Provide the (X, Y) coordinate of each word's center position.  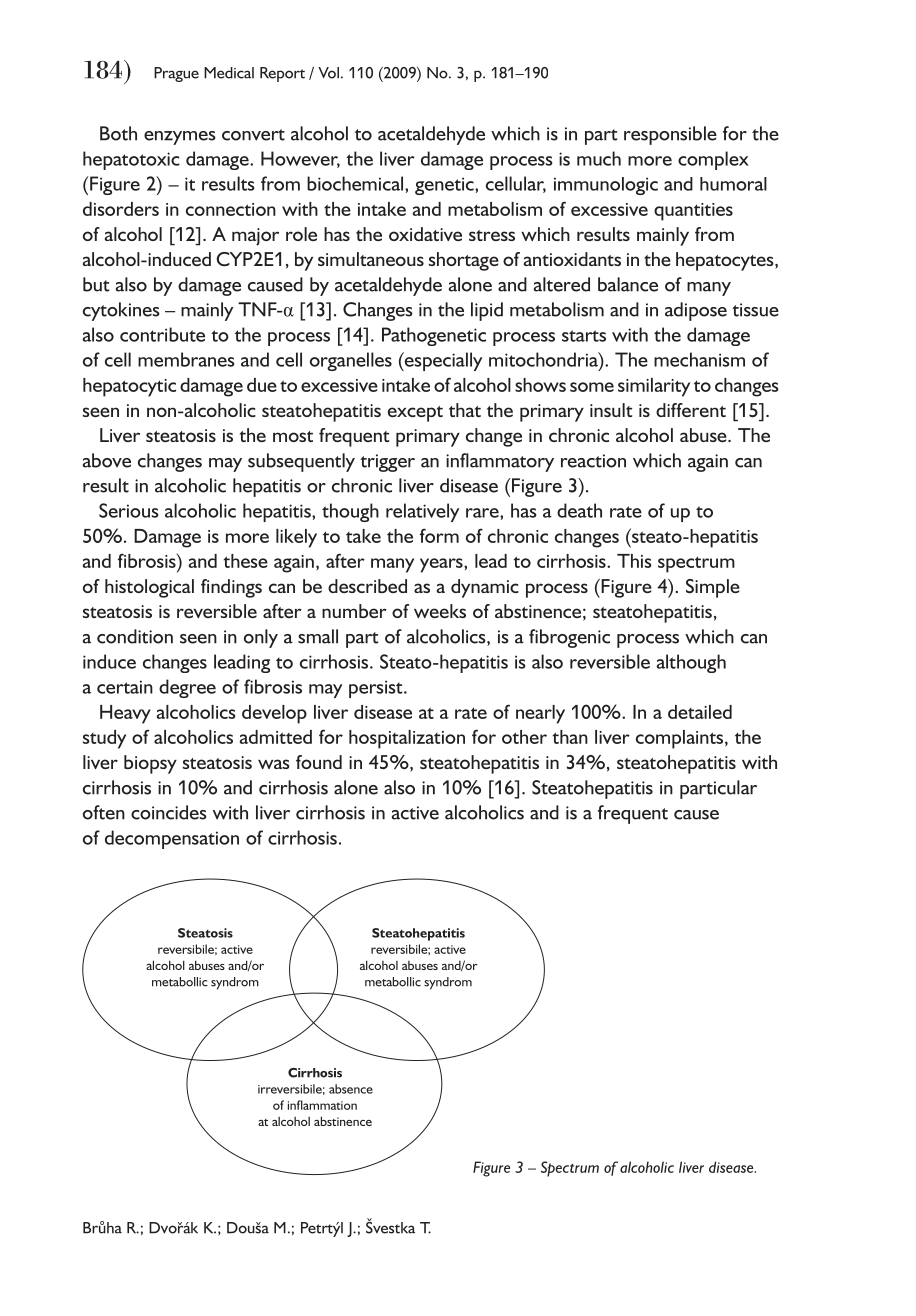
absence (351, 1089)
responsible (670, 135)
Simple (713, 588)
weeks (440, 611)
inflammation (322, 1105)
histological (149, 588)
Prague (176, 74)
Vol (328, 73)
